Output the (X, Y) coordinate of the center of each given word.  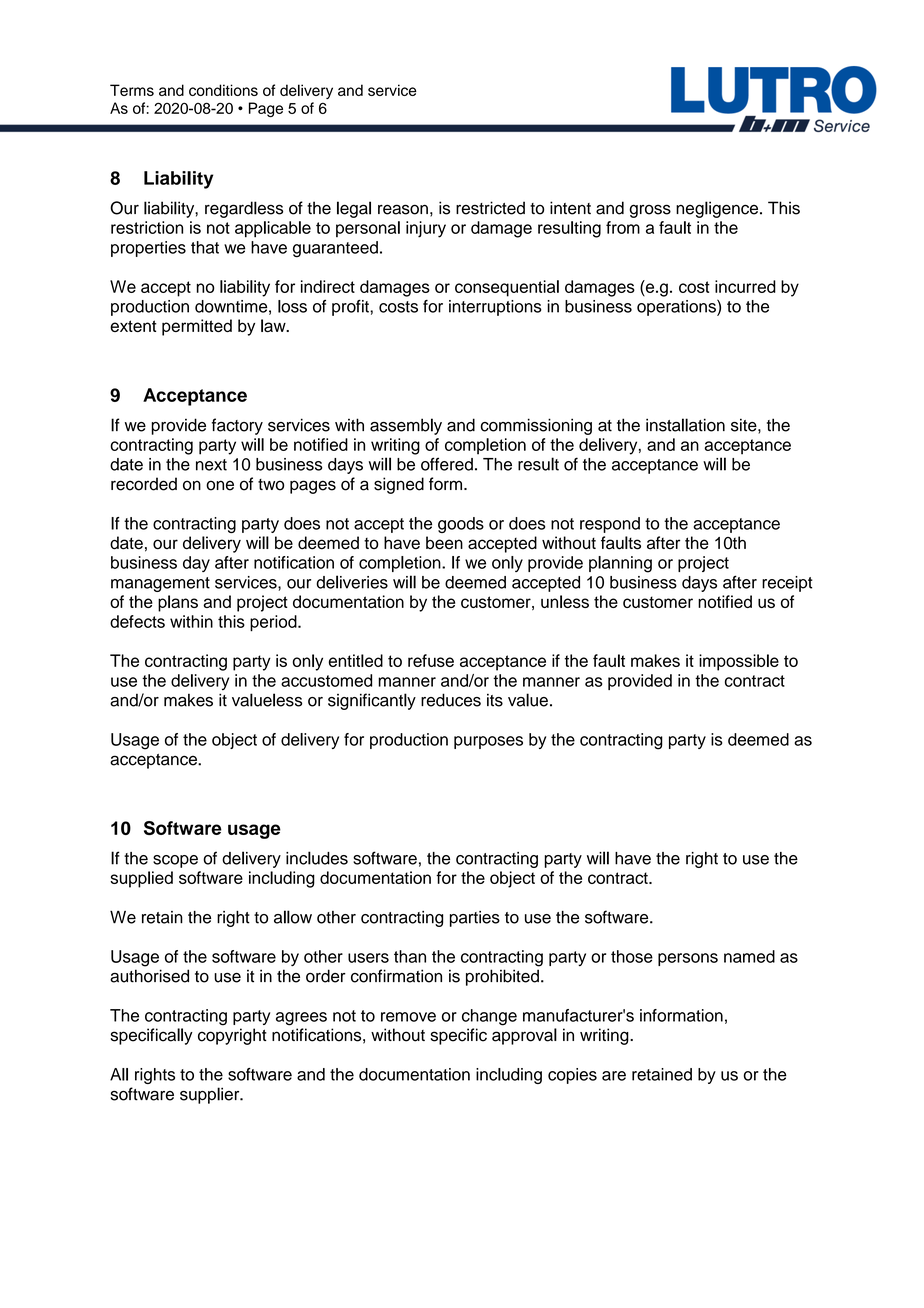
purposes (488, 742)
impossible (739, 662)
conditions (223, 90)
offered (447, 464)
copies (572, 1076)
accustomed (326, 680)
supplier (211, 1095)
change (489, 1017)
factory (237, 426)
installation (685, 425)
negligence (718, 209)
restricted (490, 208)
